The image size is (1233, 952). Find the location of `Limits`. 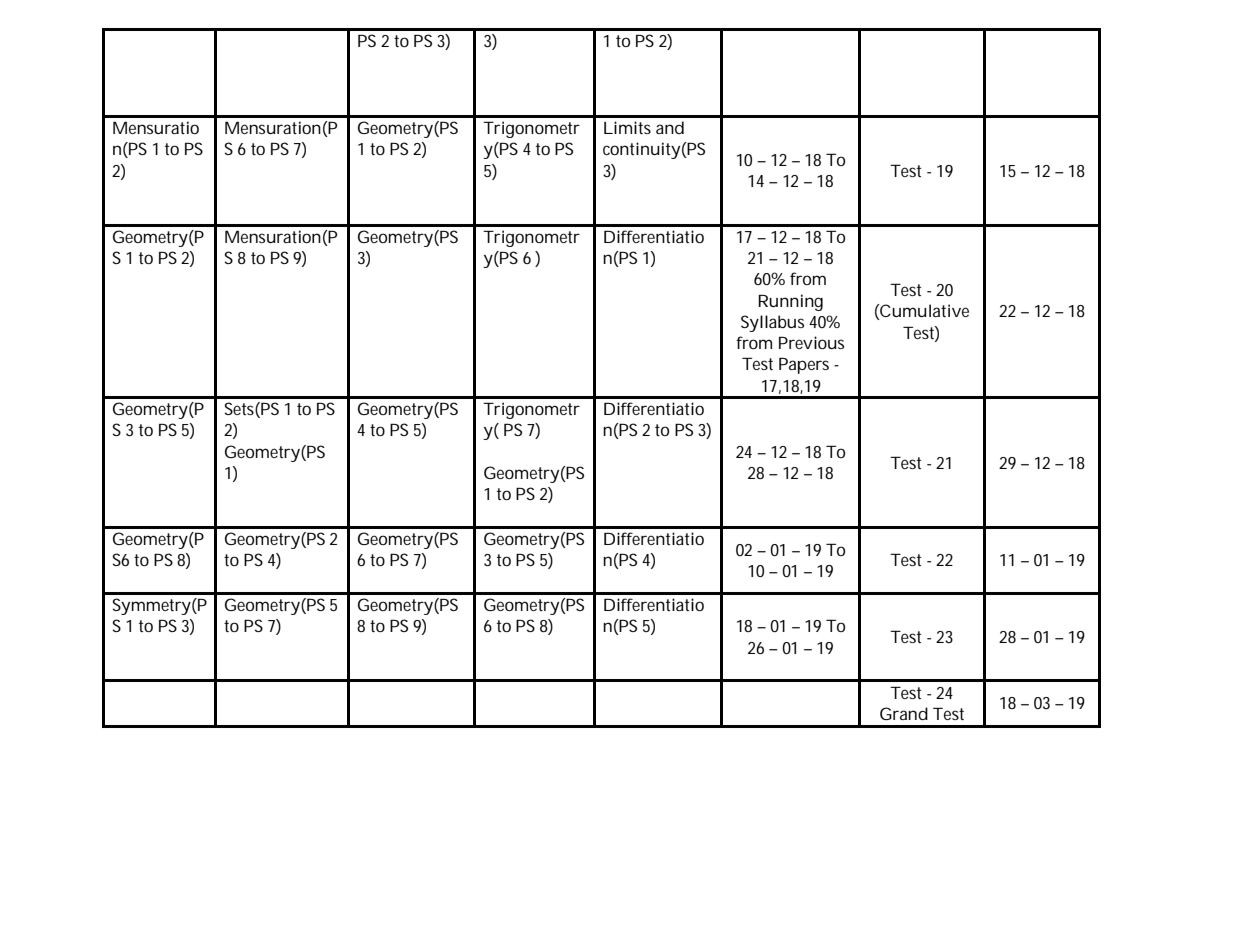

Limits is located at coordinates (627, 127).
